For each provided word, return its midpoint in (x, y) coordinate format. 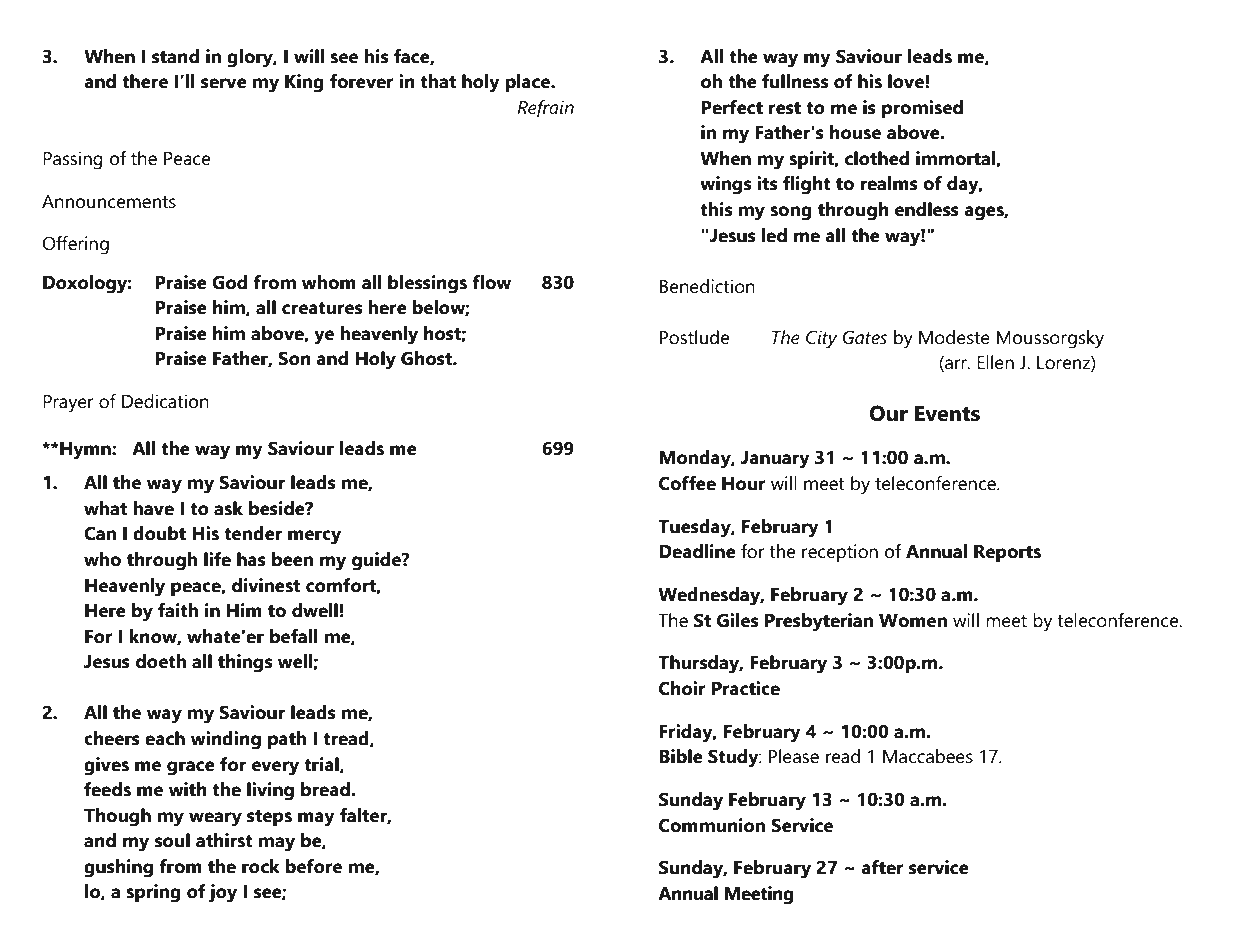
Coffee (687, 483)
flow (491, 282)
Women (913, 621)
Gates (865, 337)
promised (922, 109)
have (153, 508)
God (229, 282)
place (529, 83)
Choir (682, 688)
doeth (161, 661)
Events (947, 413)
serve (224, 83)
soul (172, 840)
